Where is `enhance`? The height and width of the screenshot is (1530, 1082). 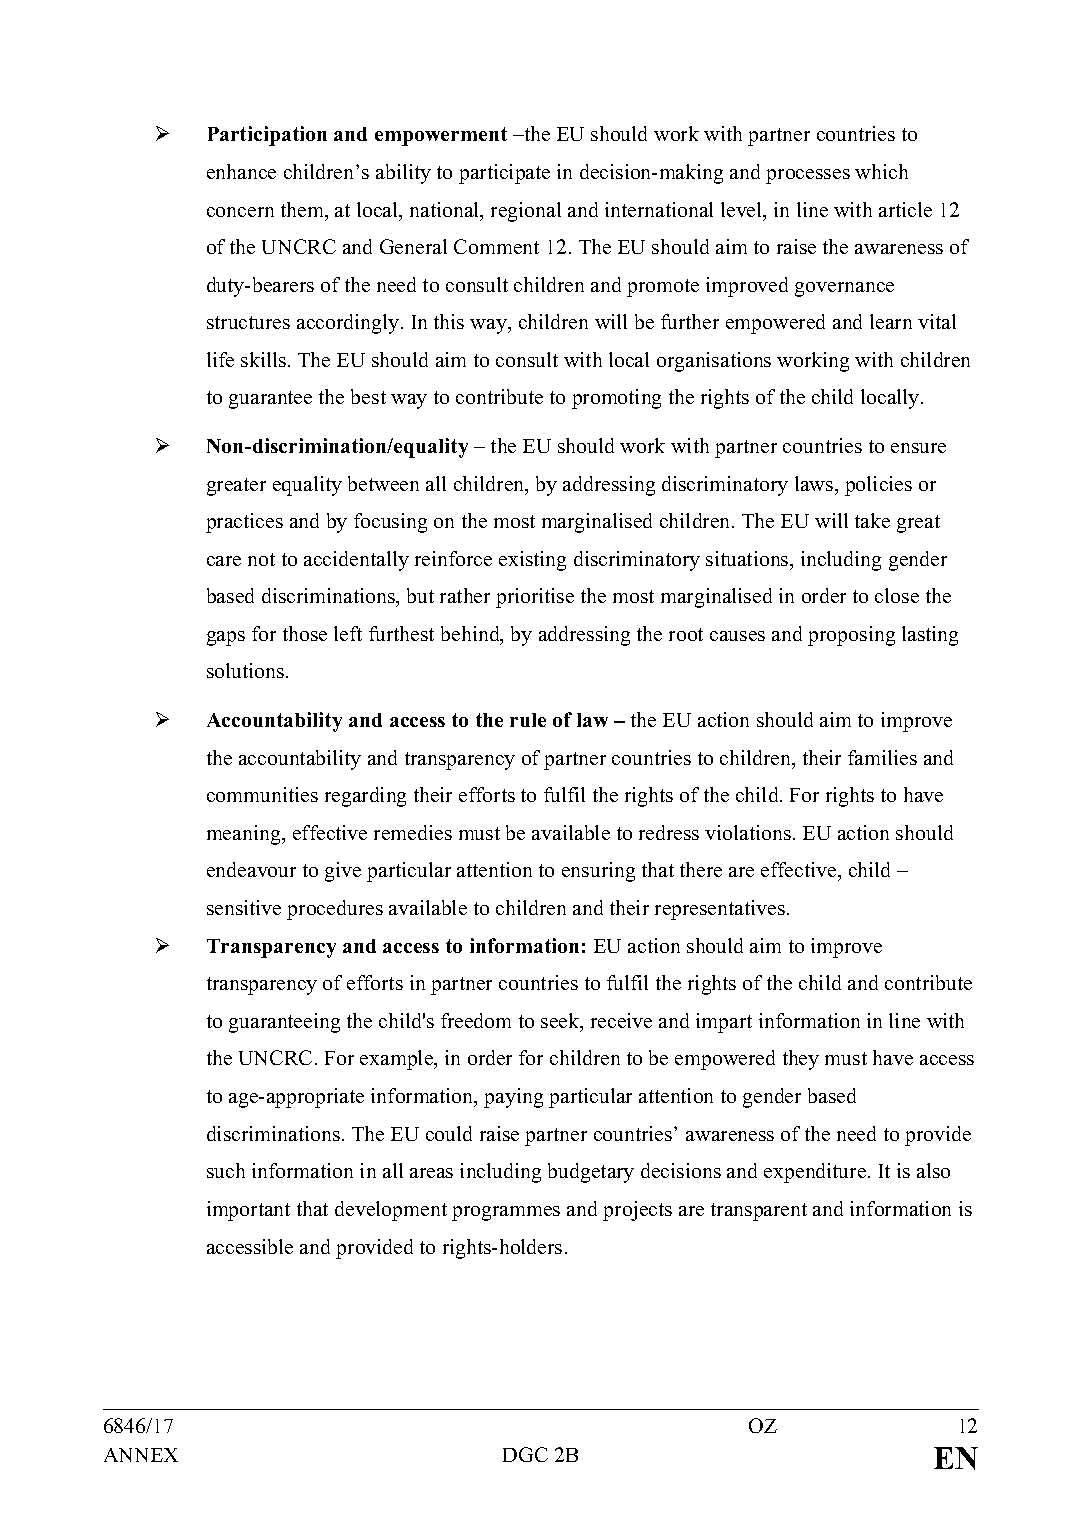
enhance is located at coordinates (241, 171).
